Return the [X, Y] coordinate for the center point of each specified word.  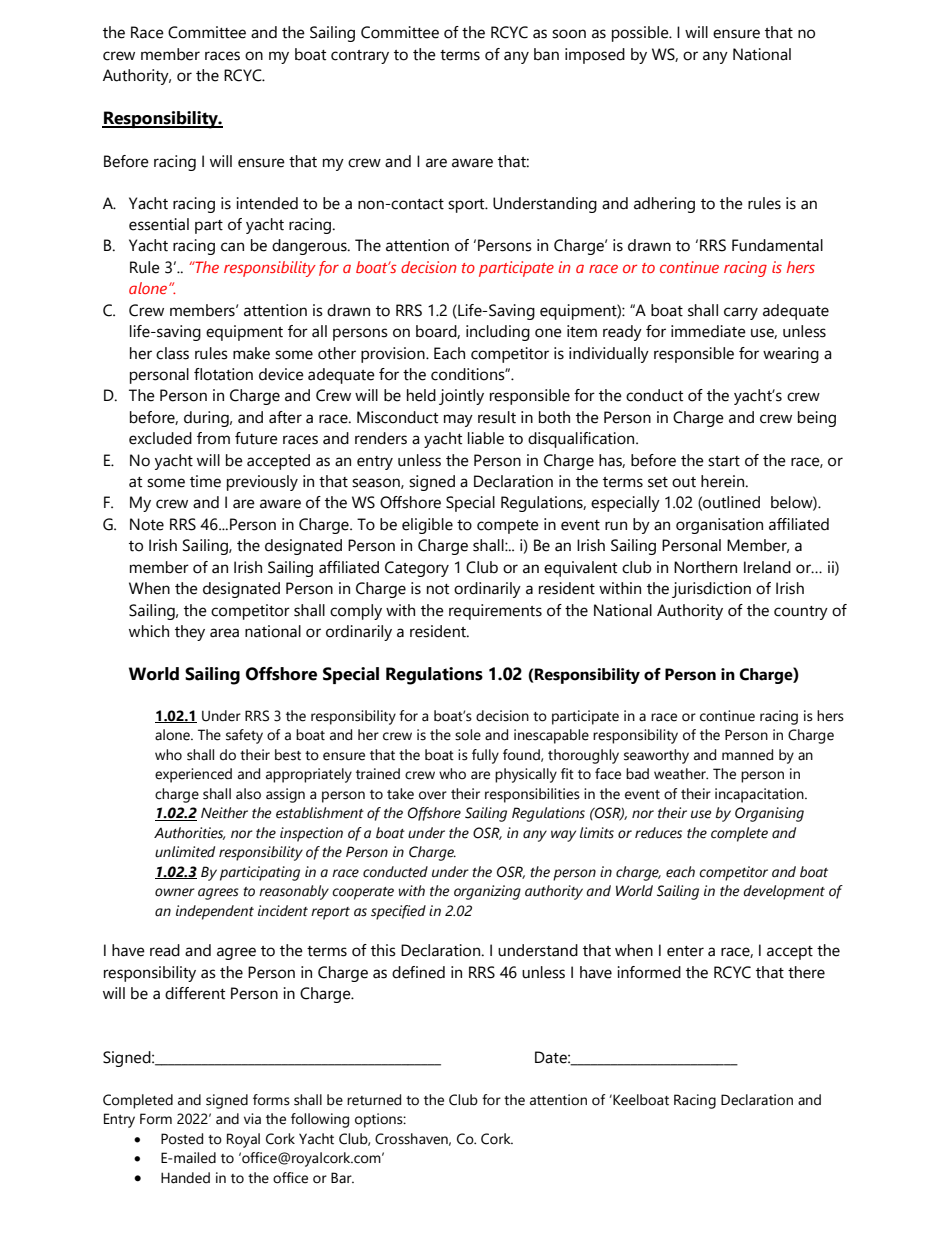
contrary [360, 57]
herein [724, 481]
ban [546, 54]
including [498, 333]
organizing [487, 892]
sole [468, 735]
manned [747, 755]
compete [508, 527]
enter [685, 951]
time [205, 481]
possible [641, 34]
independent [215, 912]
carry [741, 313]
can [232, 247]
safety [244, 736]
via [252, 1119]
